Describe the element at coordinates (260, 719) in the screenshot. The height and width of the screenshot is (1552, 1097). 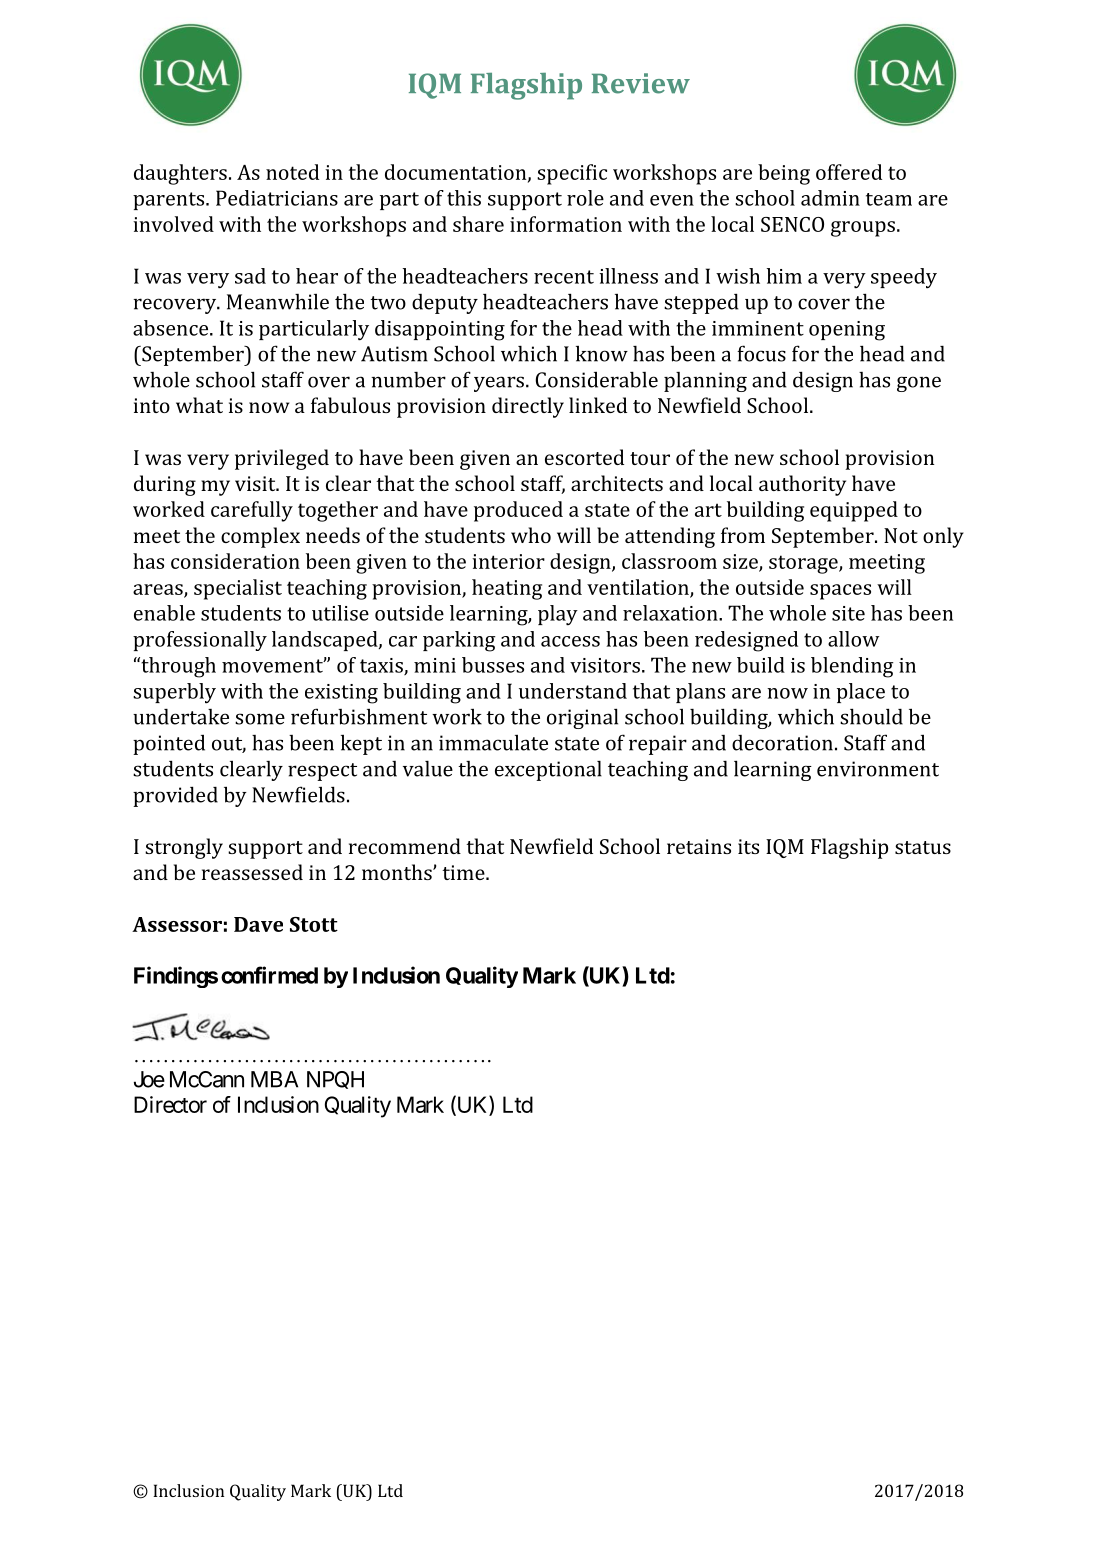
I see `some` at that location.
